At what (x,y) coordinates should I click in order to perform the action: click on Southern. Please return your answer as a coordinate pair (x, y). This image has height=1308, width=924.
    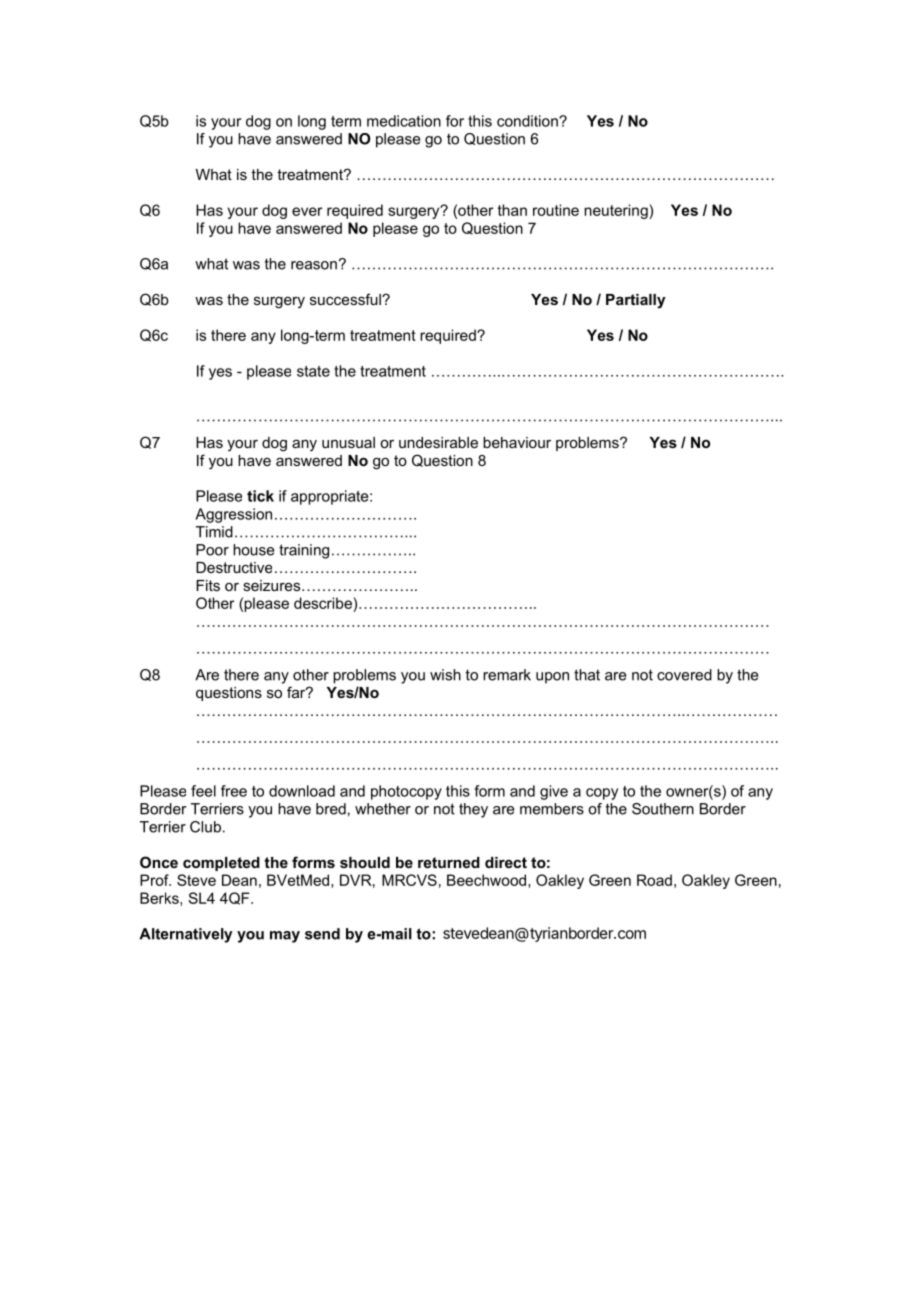
    Looking at the image, I should click on (663, 809).
